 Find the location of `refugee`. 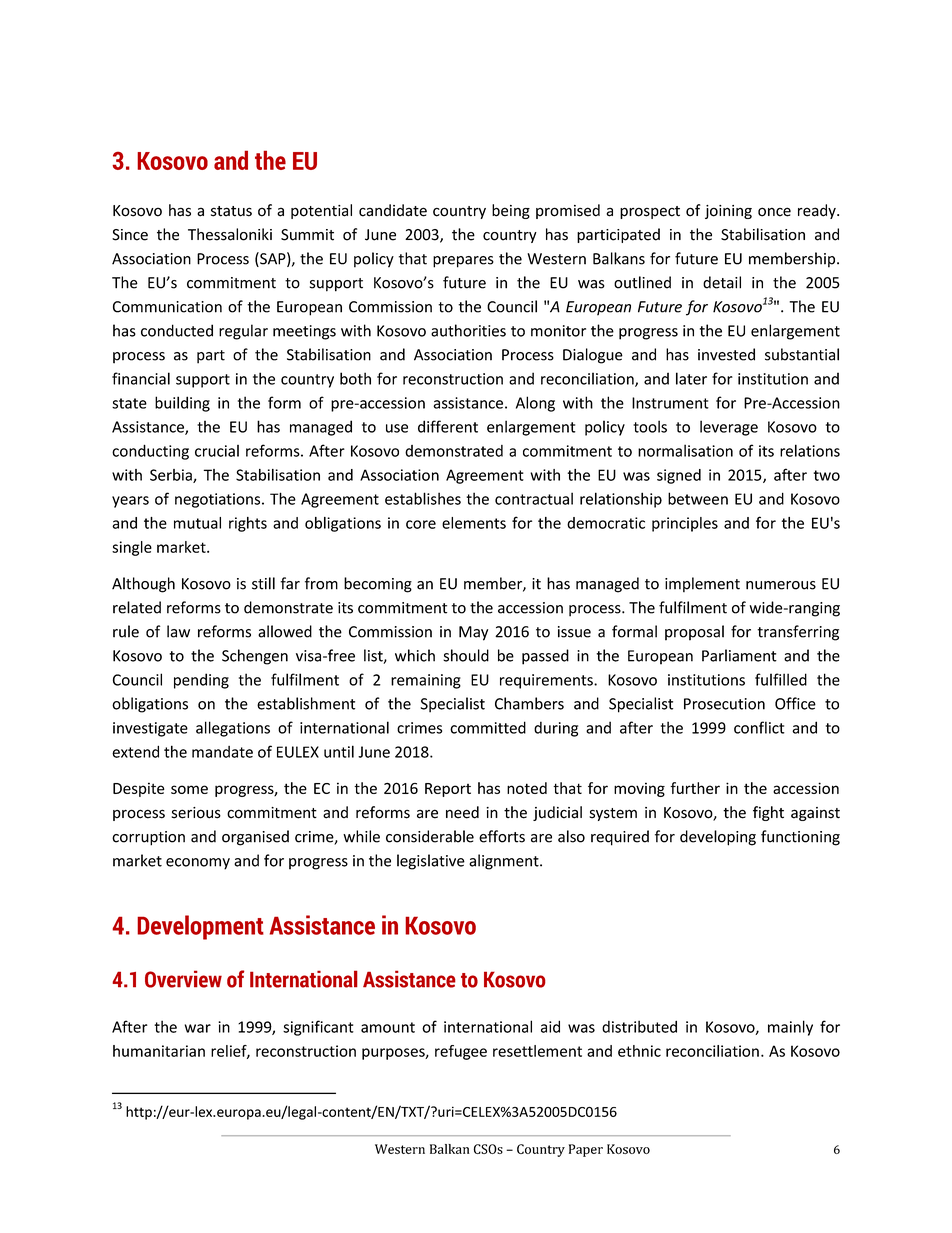

refugee is located at coordinates (461, 1052).
